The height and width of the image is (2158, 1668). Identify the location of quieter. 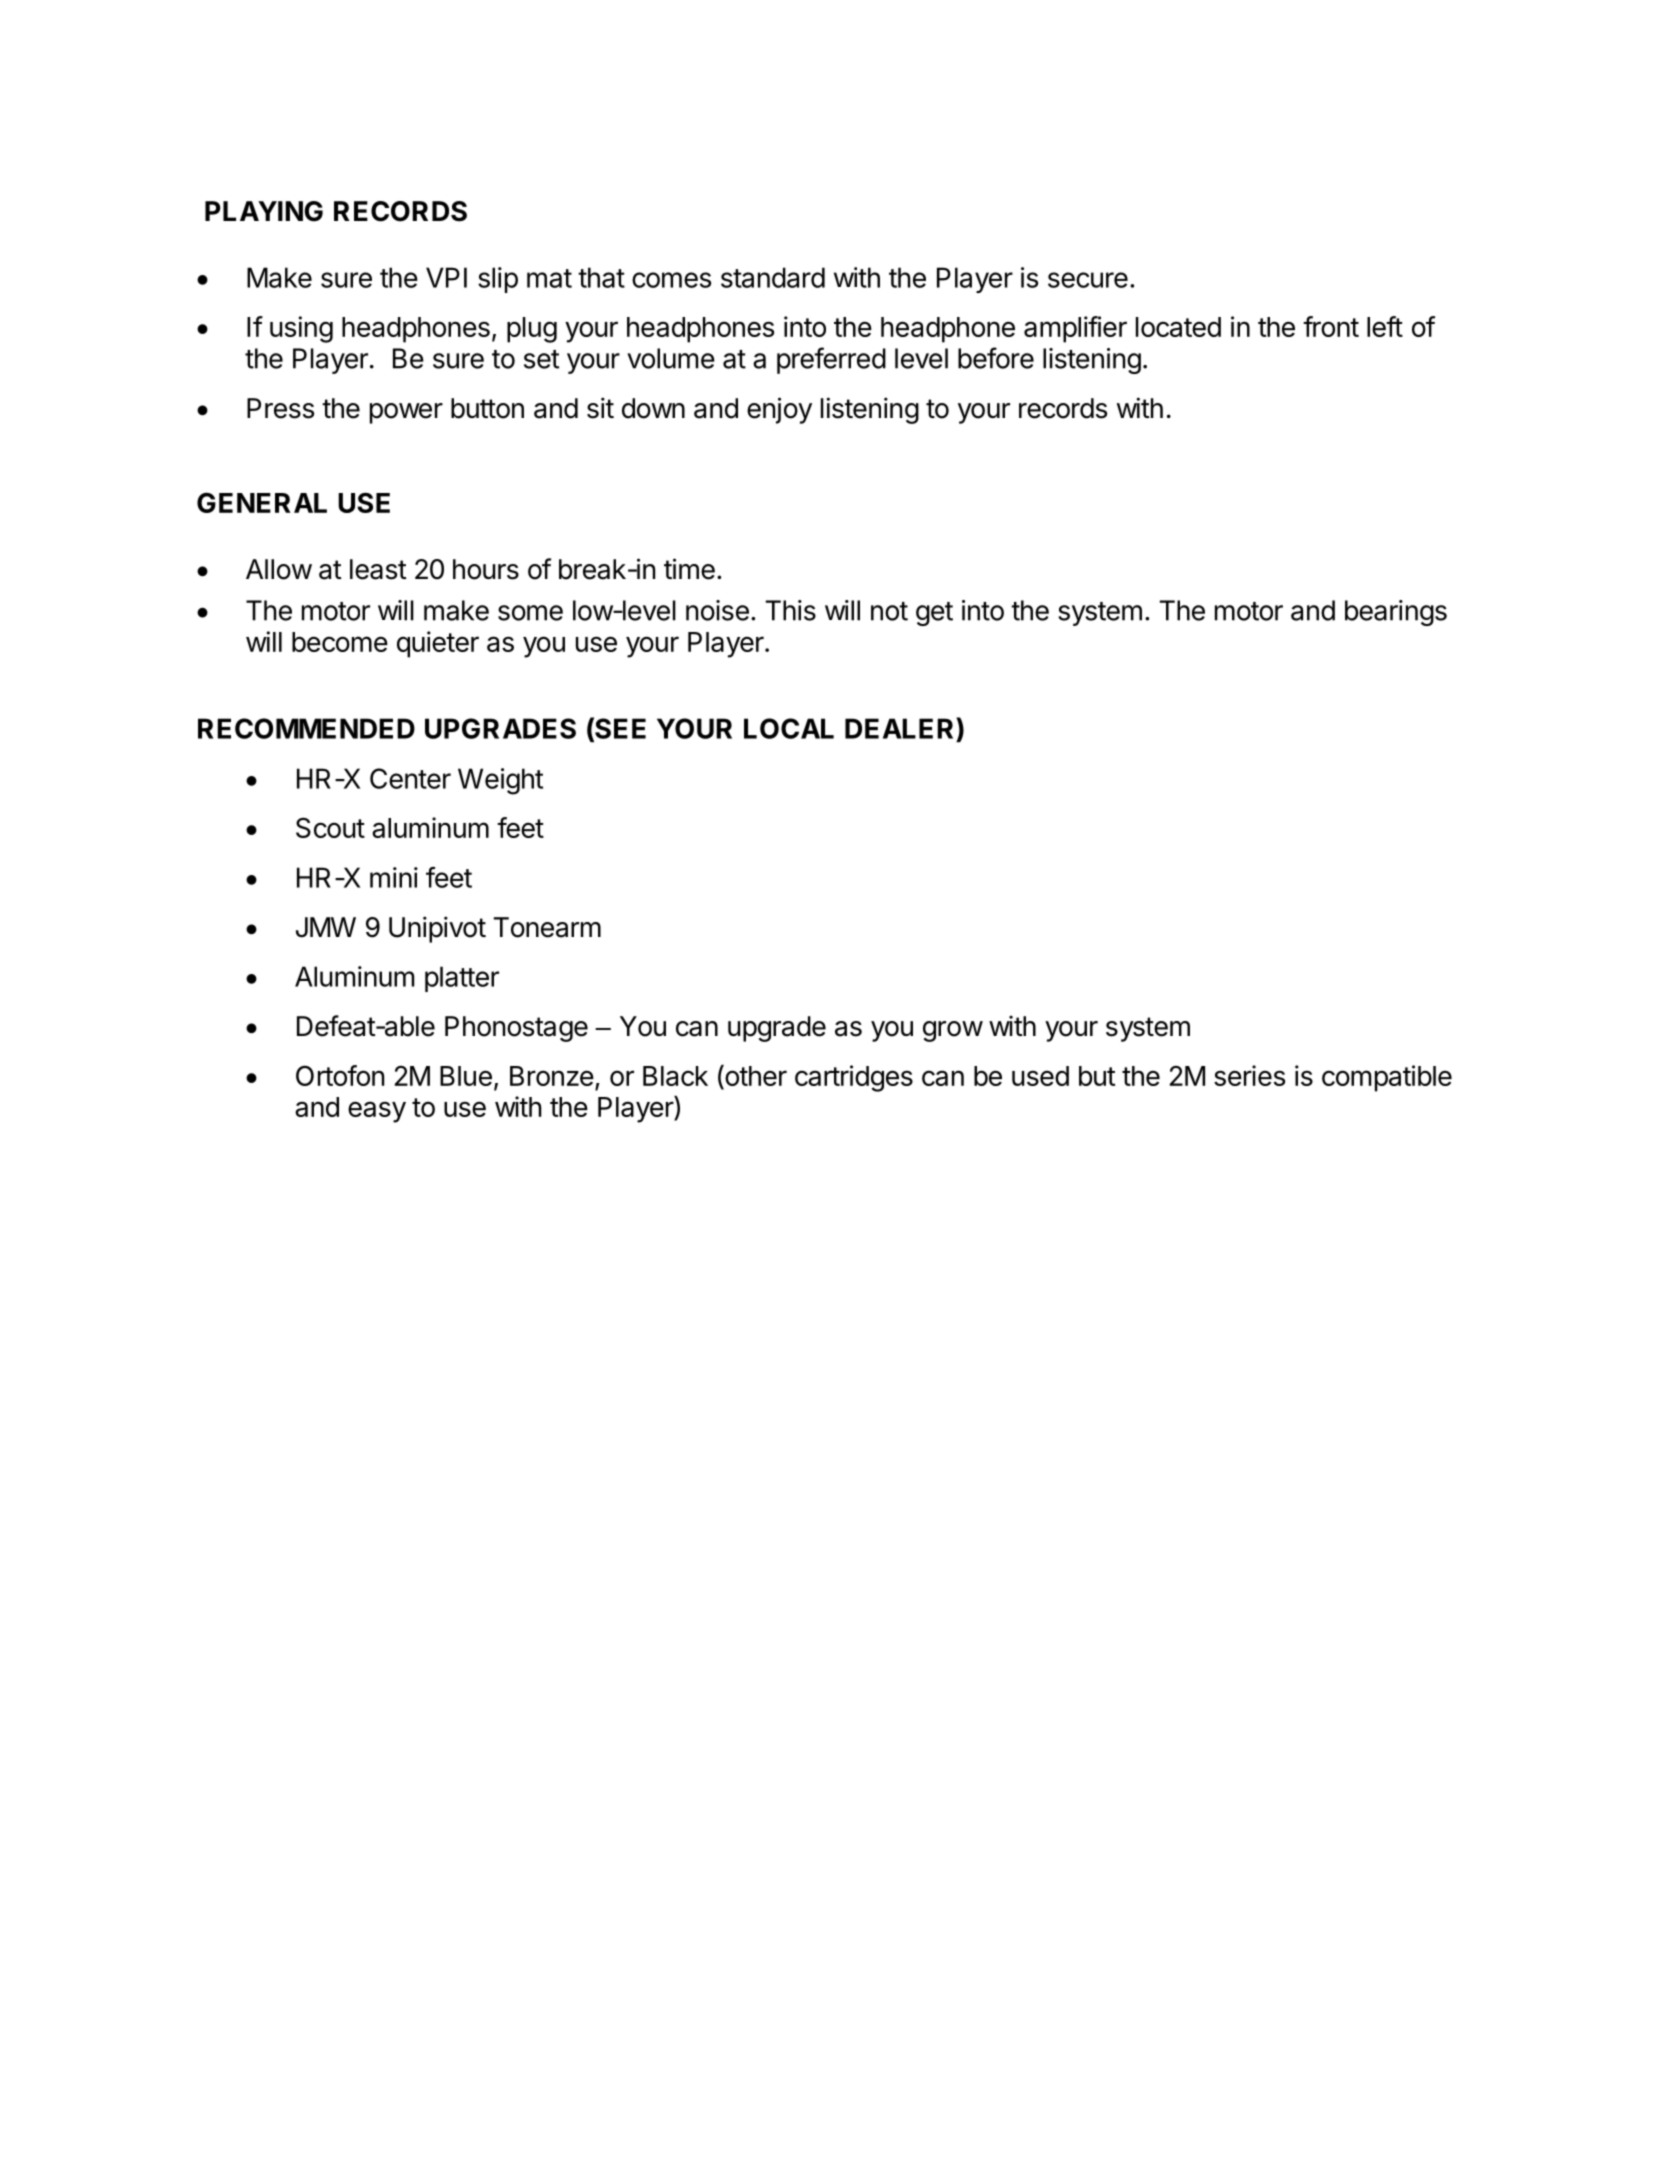
(438, 644).
